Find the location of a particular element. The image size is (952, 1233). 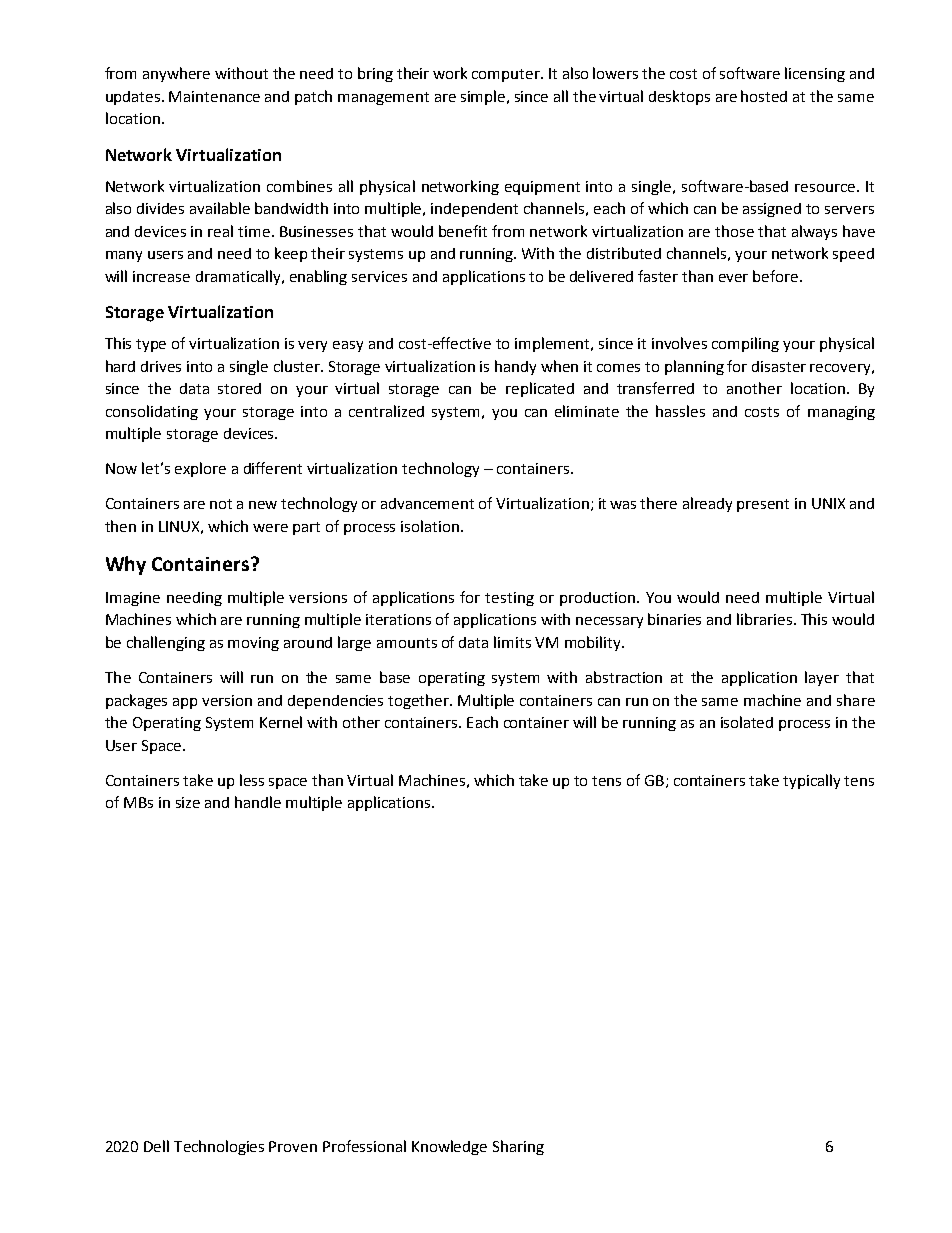

Sharing is located at coordinates (518, 1147).
